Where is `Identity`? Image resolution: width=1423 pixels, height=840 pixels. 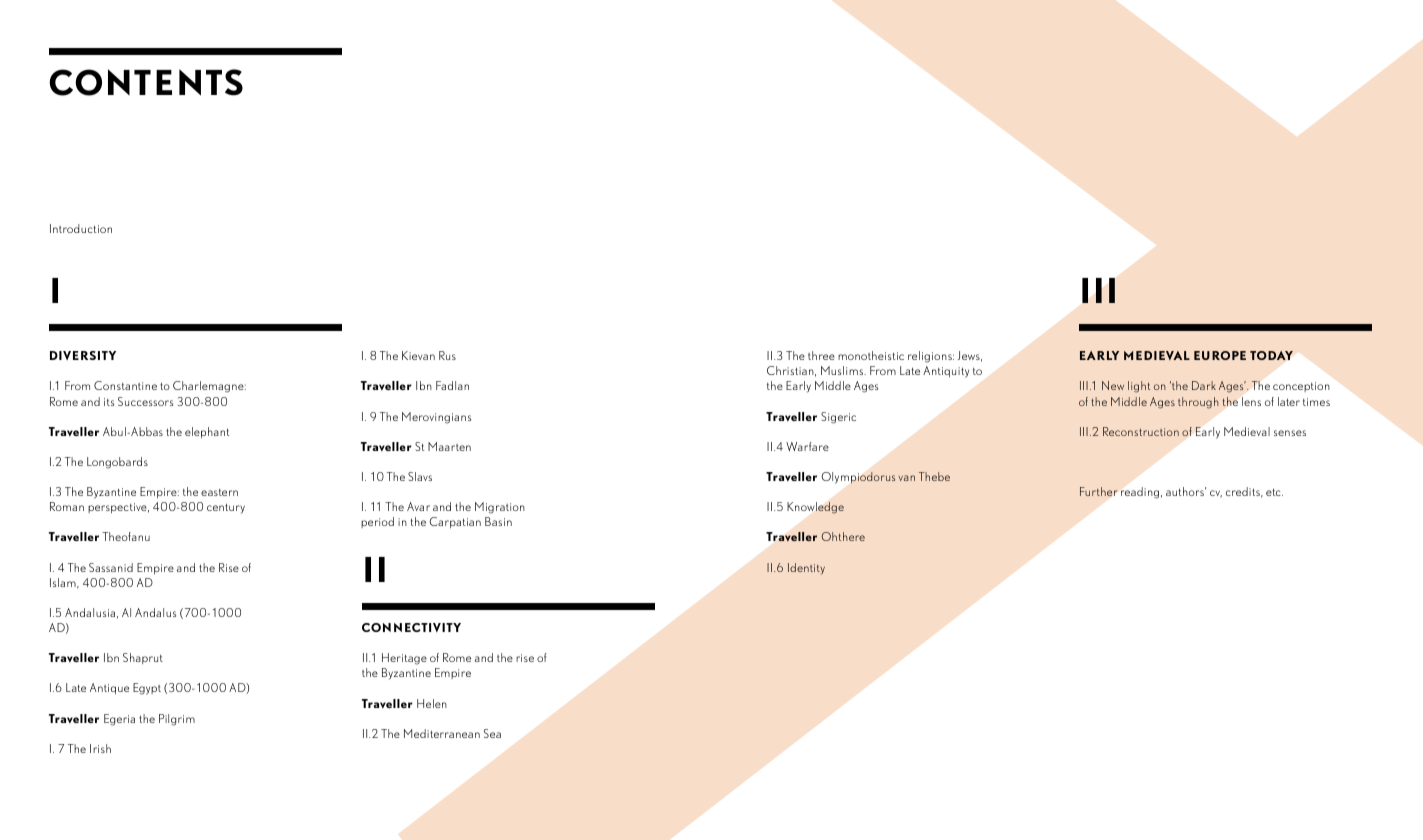
Identity is located at coordinates (806, 569).
